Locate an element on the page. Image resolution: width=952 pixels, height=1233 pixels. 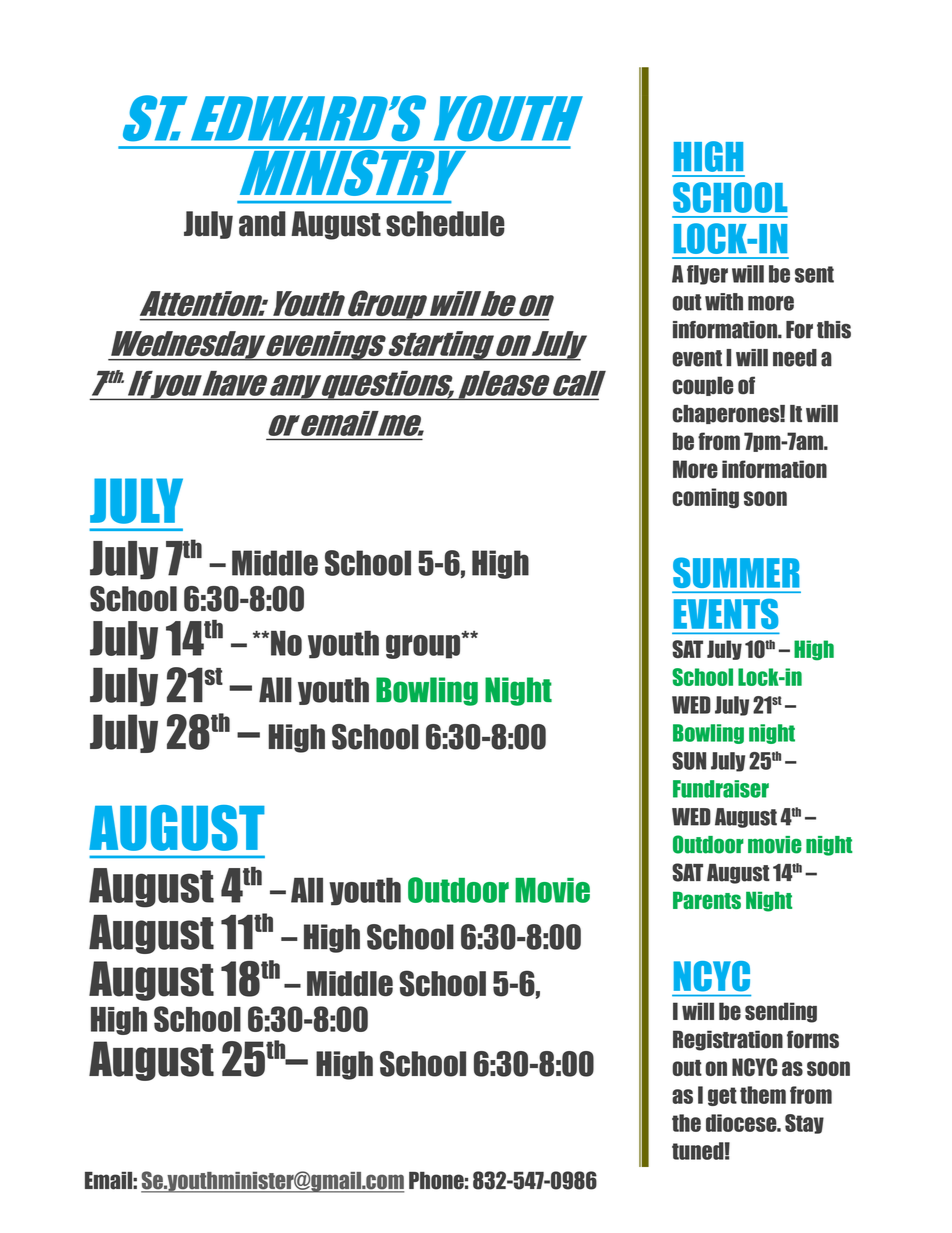
get is located at coordinates (722, 1096).
